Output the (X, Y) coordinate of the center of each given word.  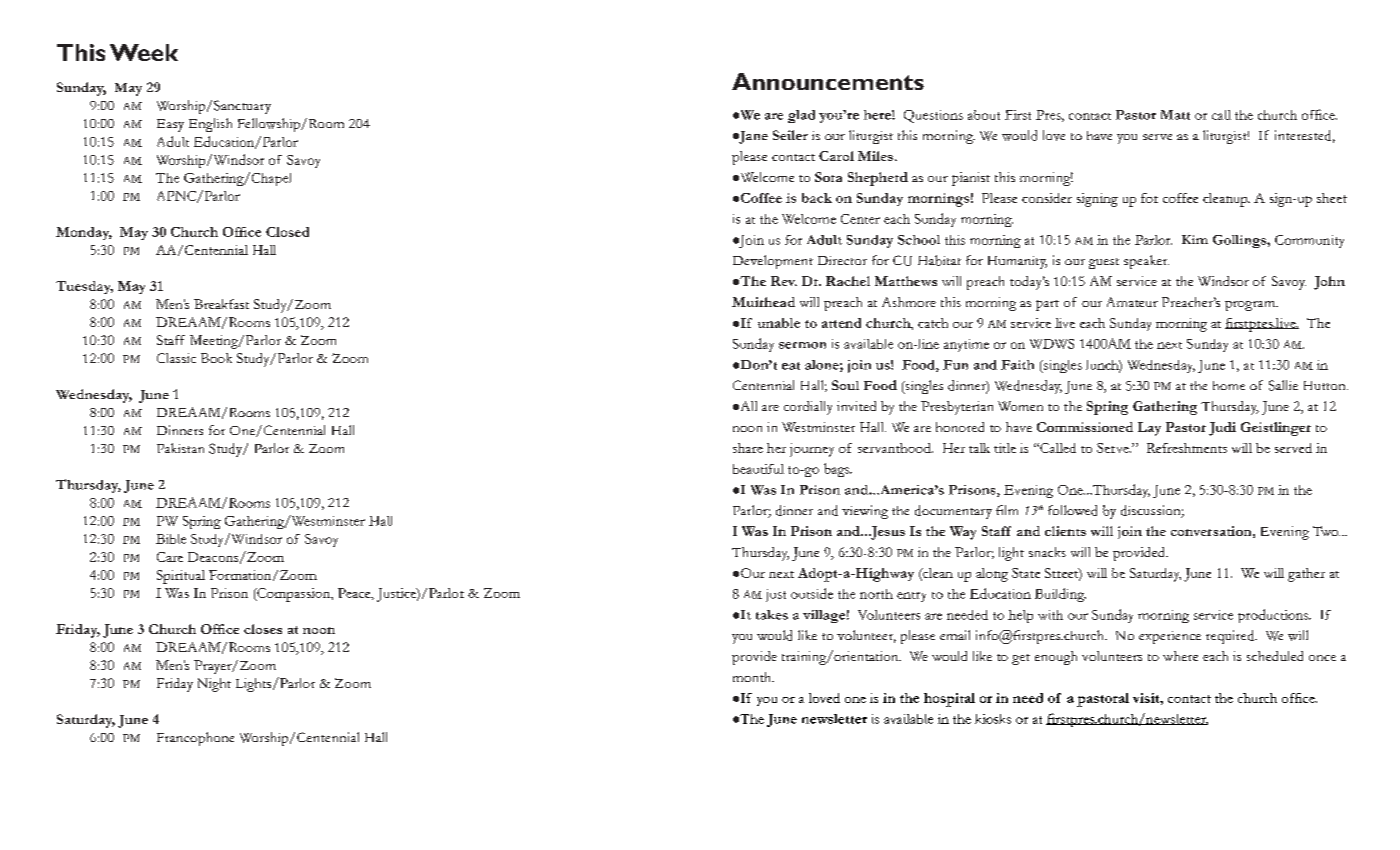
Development (773, 262)
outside (812, 593)
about (984, 115)
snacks (1047, 552)
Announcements (828, 81)
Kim (1195, 239)
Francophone (195, 739)
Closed (287, 232)
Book (216, 358)
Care (170, 557)
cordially (808, 408)
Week (144, 52)
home (1229, 385)
